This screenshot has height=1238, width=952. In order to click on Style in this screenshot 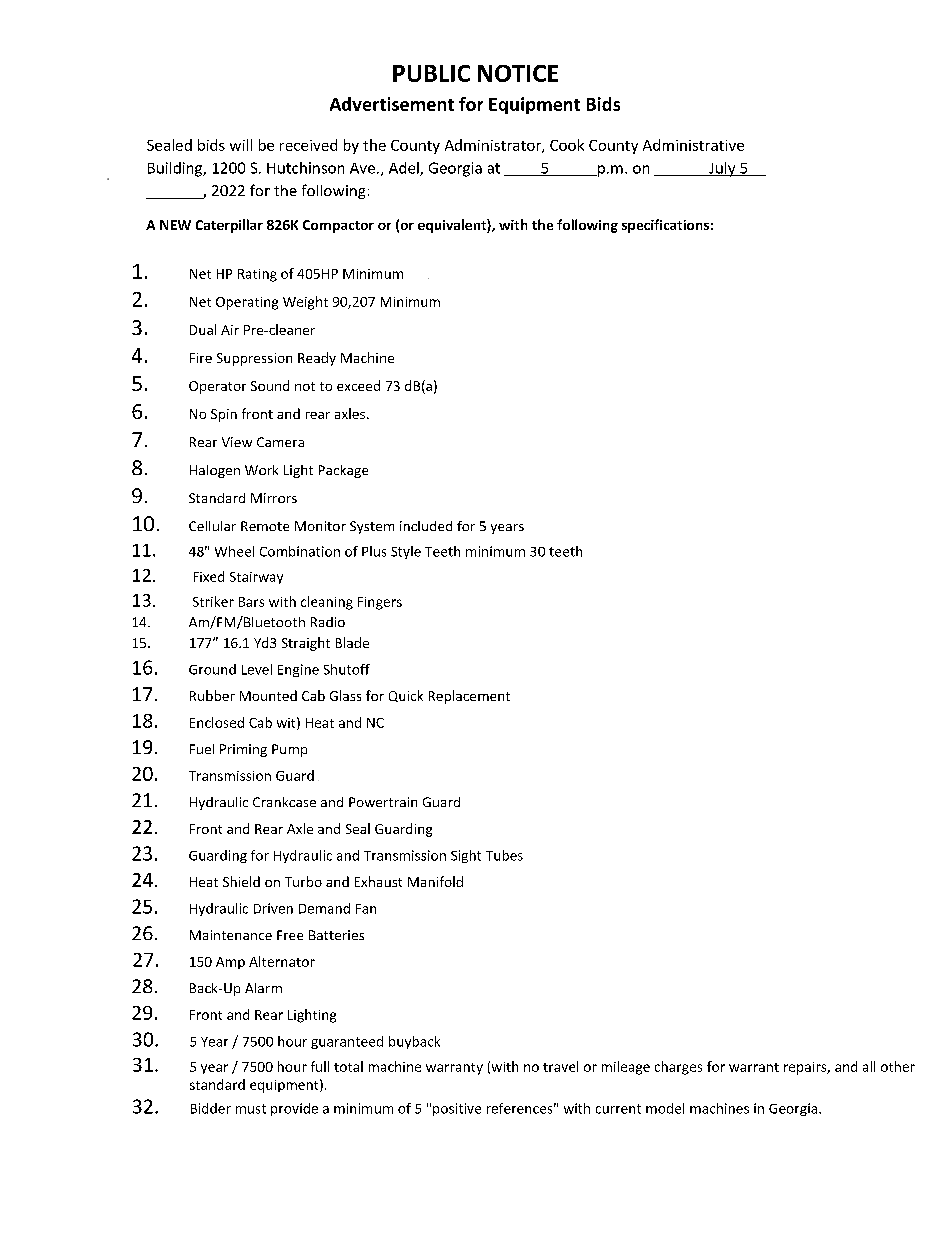, I will do `click(406, 552)`.
